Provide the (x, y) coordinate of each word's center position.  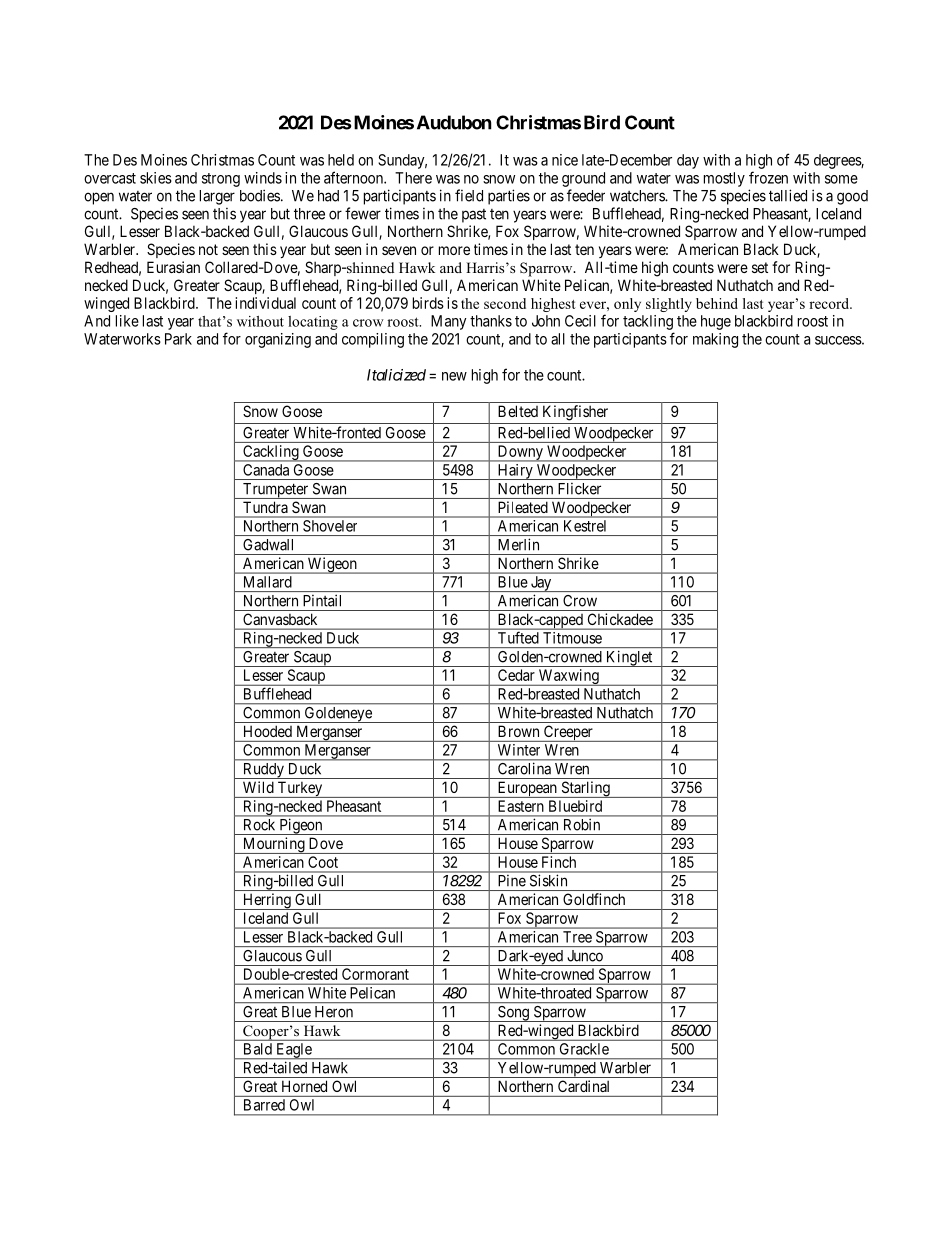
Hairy (515, 472)
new (454, 376)
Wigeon (332, 565)
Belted (518, 411)
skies (156, 178)
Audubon (454, 122)
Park (178, 339)
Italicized (396, 375)
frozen (768, 177)
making (715, 340)
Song (513, 1014)
